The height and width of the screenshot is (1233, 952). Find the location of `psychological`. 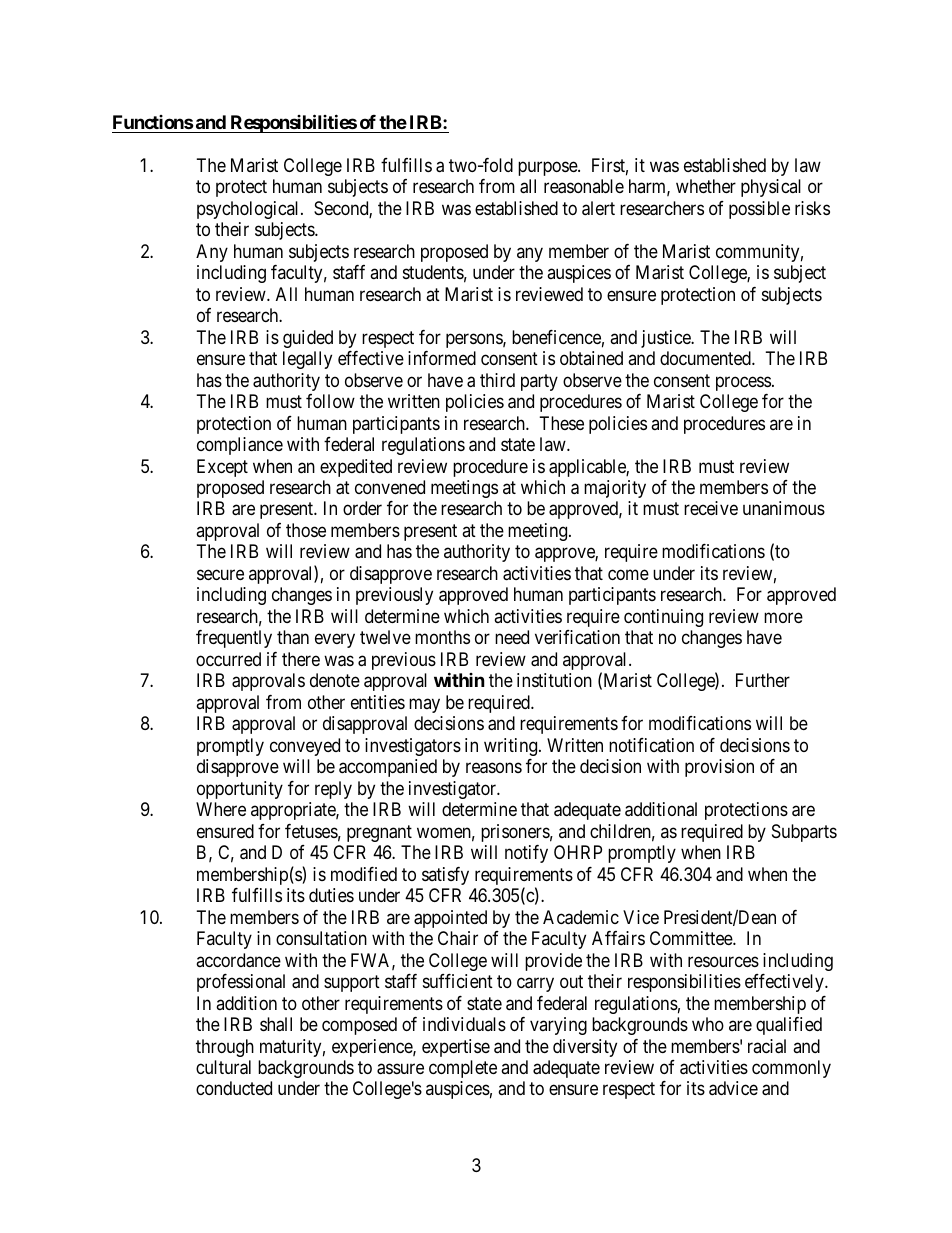

psychological is located at coordinates (249, 210).
